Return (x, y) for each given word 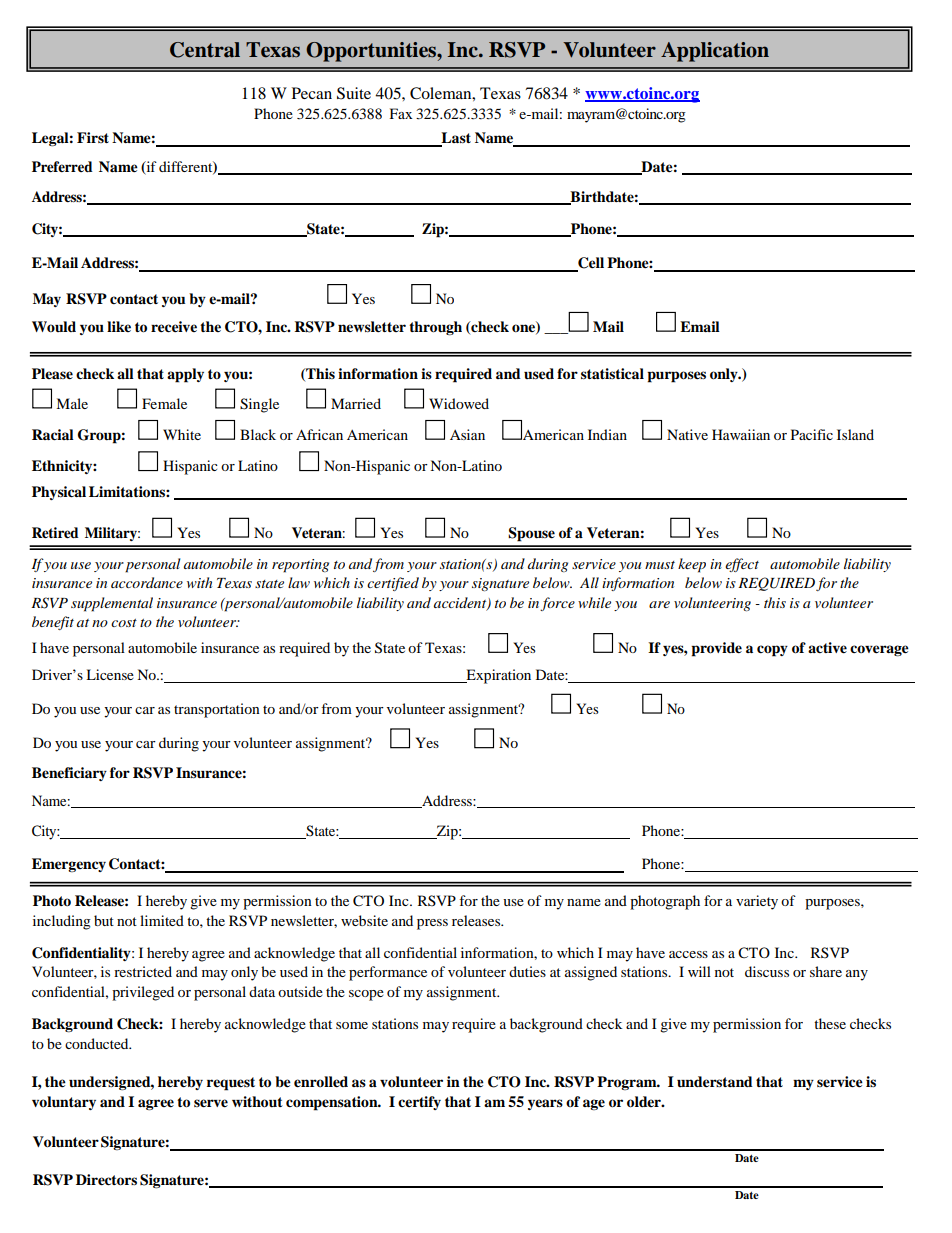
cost (124, 623)
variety (757, 902)
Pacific (812, 434)
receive (174, 327)
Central (205, 50)
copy (772, 651)
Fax (401, 113)
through (435, 328)
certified (393, 584)
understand (715, 1082)
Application (715, 52)
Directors (106, 1180)
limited (162, 920)
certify (419, 1103)
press (432, 924)
